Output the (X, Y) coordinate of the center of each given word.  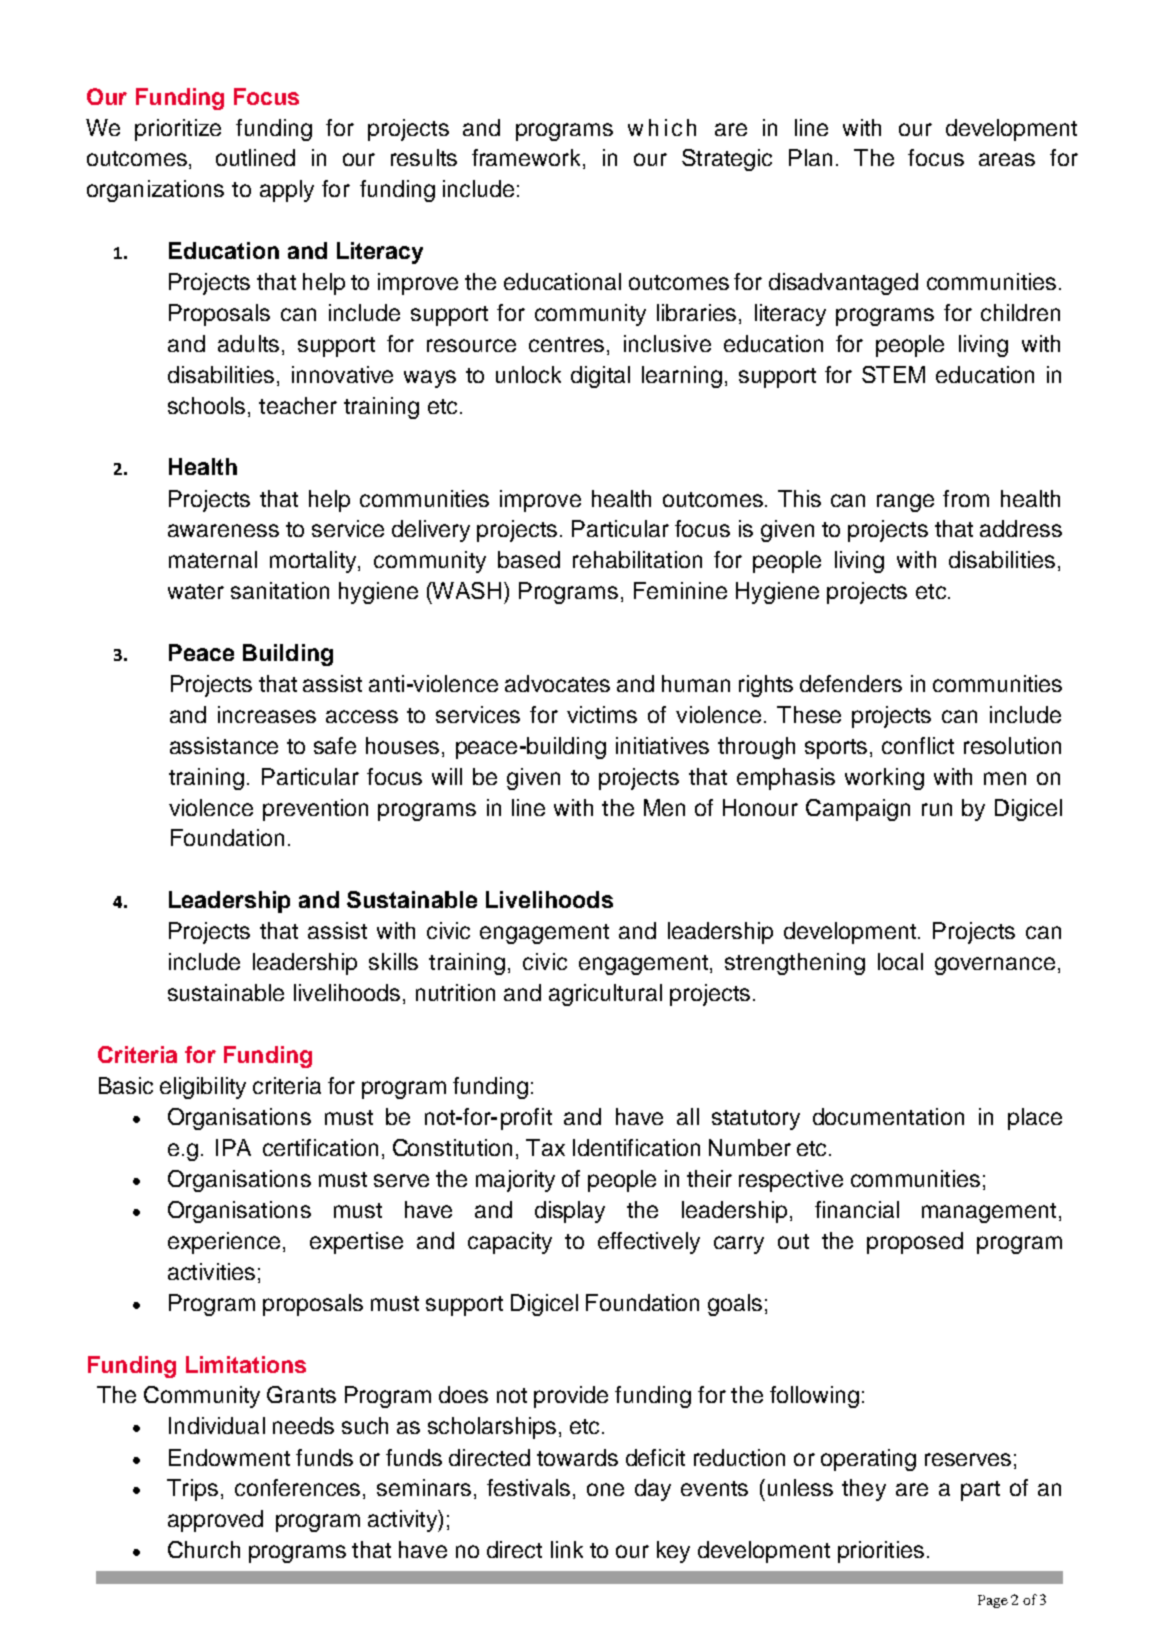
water (196, 591)
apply (287, 191)
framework (526, 157)
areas (1007, 159)
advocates (557, 683)
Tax (545, 1147)
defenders (851, 683)
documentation (888, 1116)
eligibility (203, 1088)
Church (204, 1549)
